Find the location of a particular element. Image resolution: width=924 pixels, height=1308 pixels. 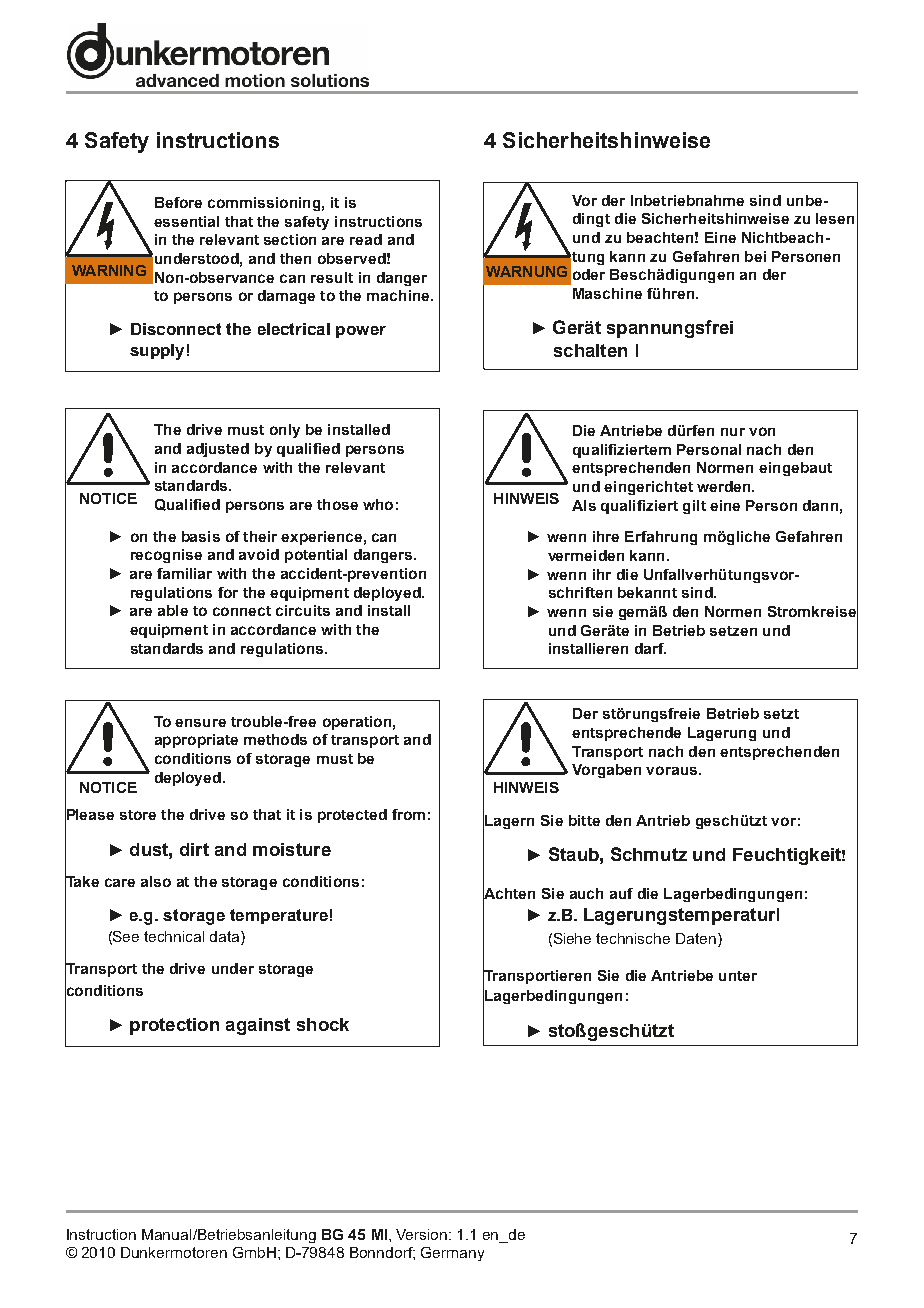

shock is located at coordinates (323, 1024).
